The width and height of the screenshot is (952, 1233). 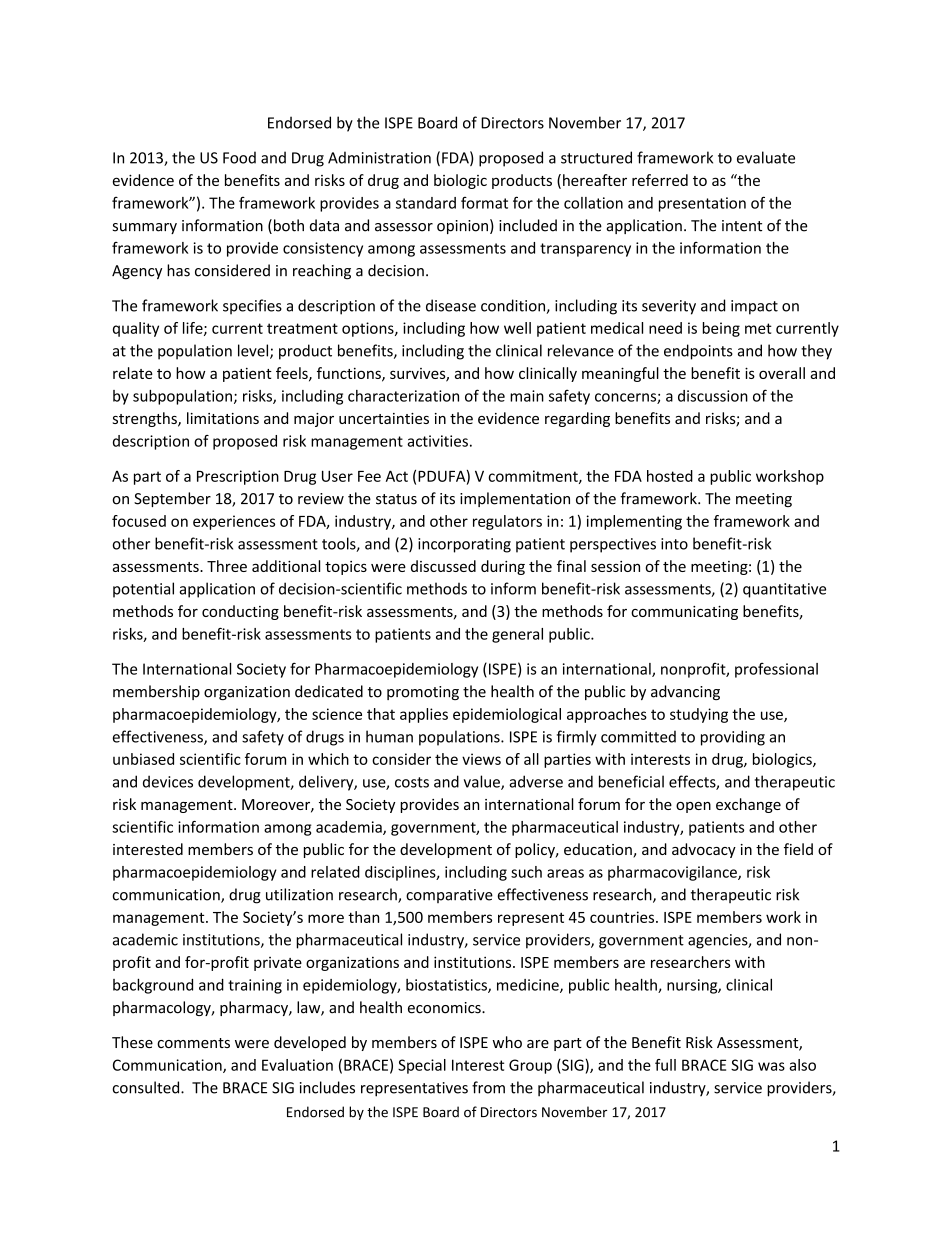 What do you see at coordinates (239, 157) in the screenshot?
I see `Food` at bounding box center [239, 157].
